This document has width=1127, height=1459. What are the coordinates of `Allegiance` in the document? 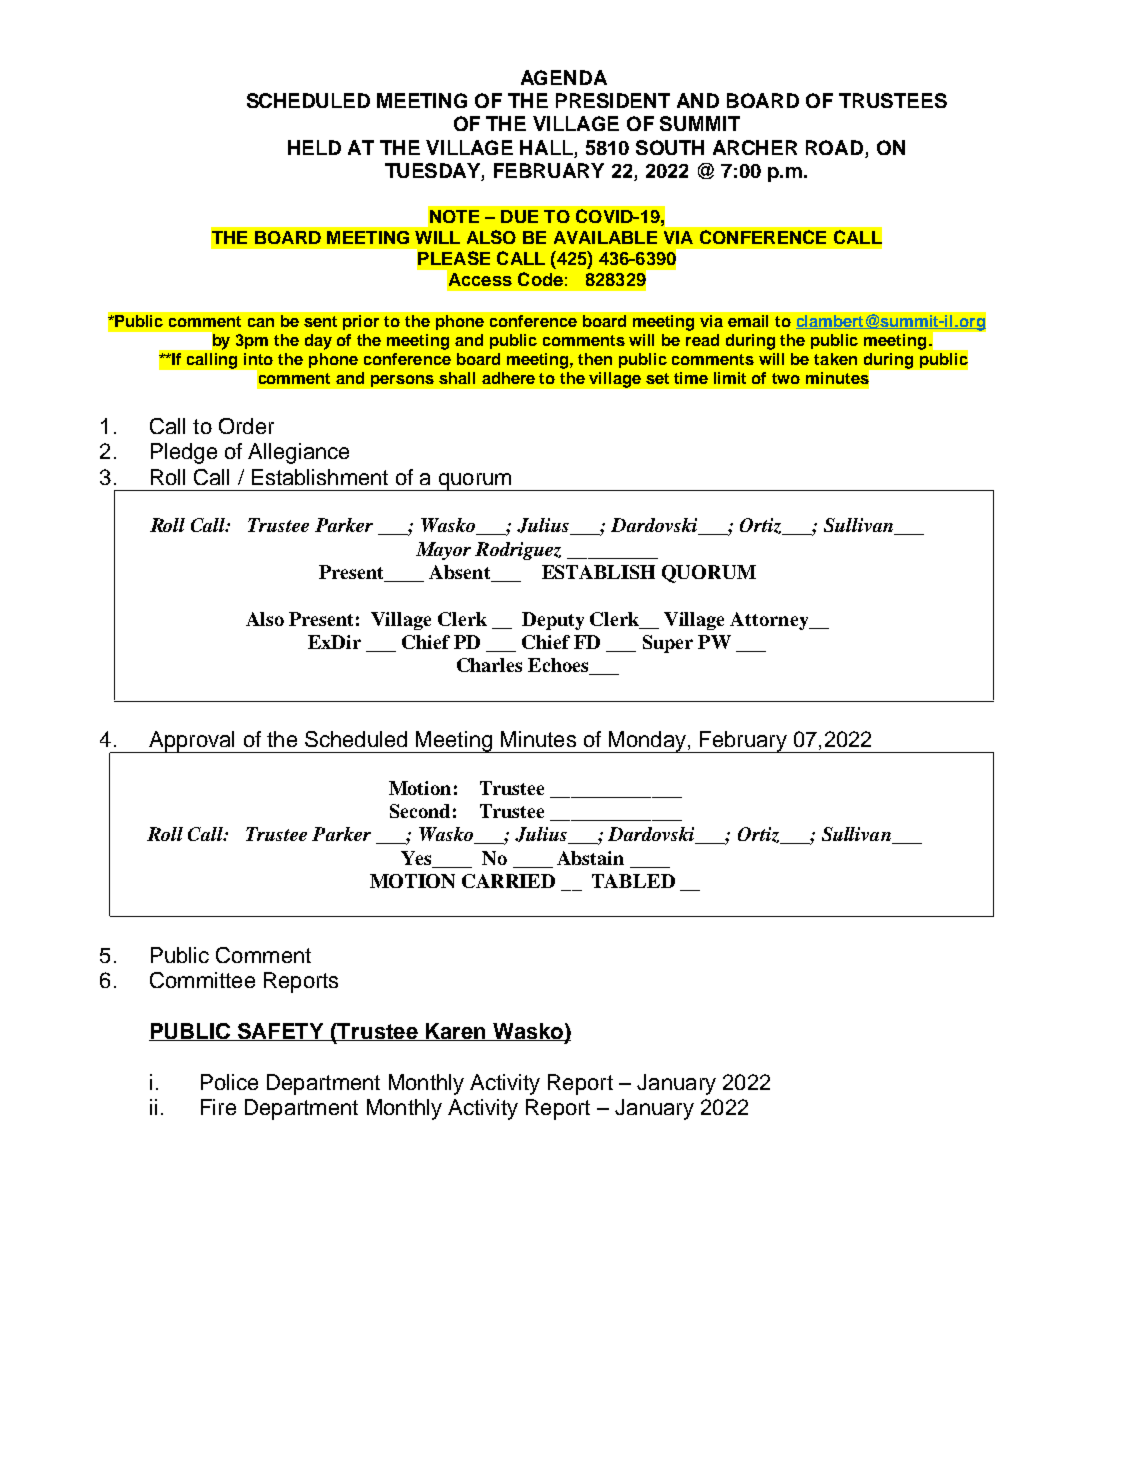 It's located at (298, 453).
